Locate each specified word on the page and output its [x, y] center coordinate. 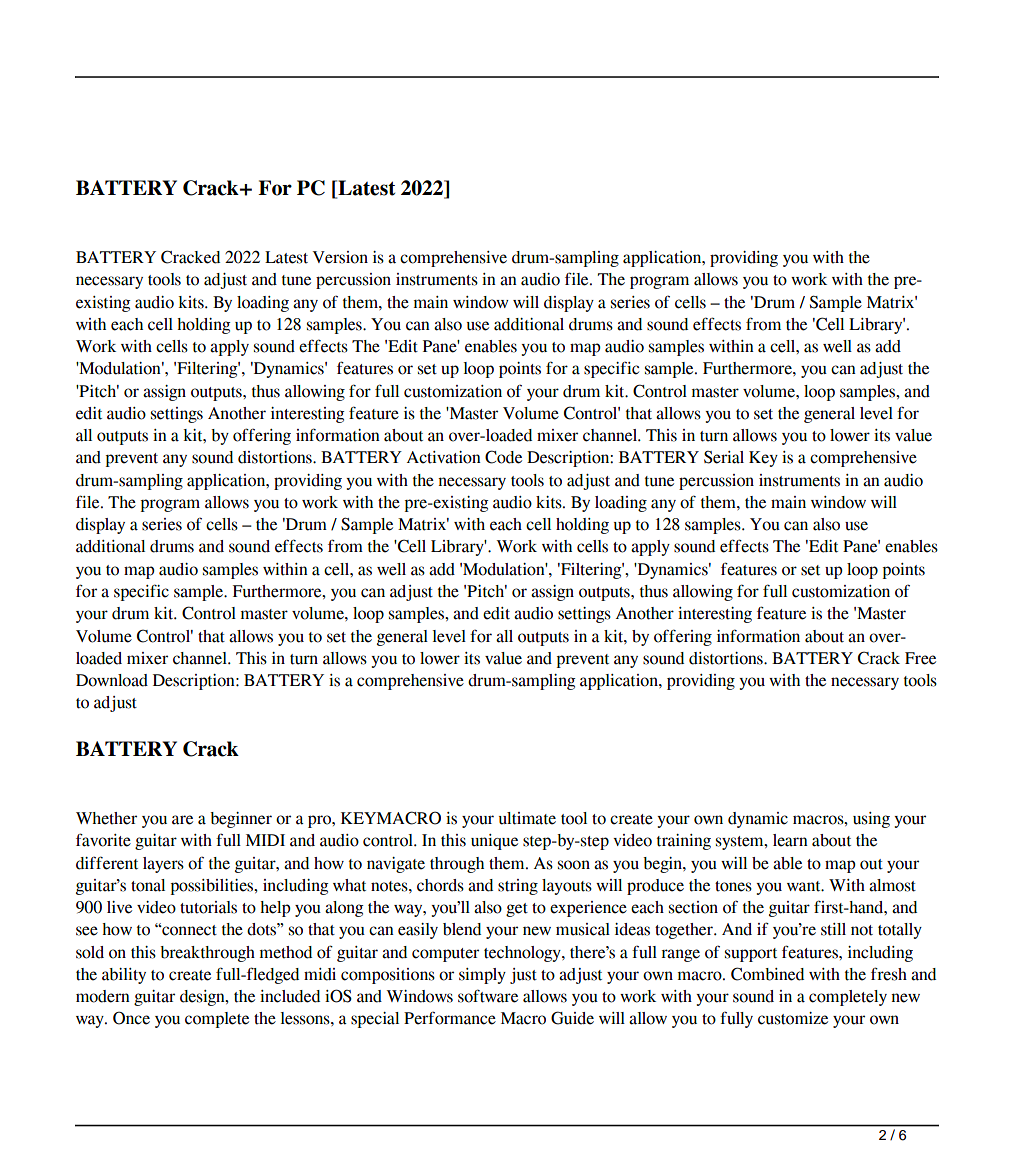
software [488, 996]
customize [793, 1018]
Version [340, 257]
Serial [724, 457]
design [203, 998]
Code [503, 457]
